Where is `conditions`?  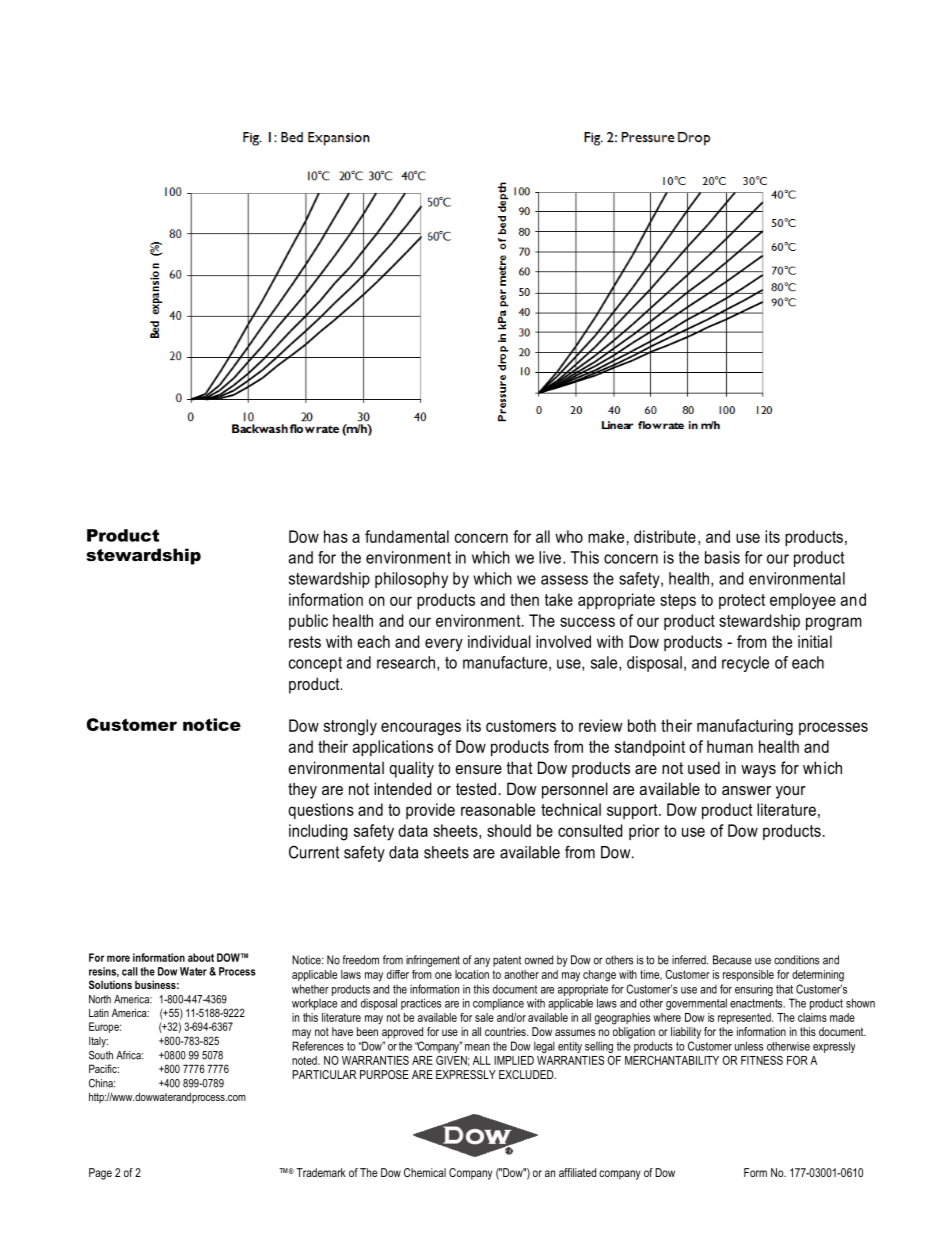
conditions is located at coordinates (796, 960).
